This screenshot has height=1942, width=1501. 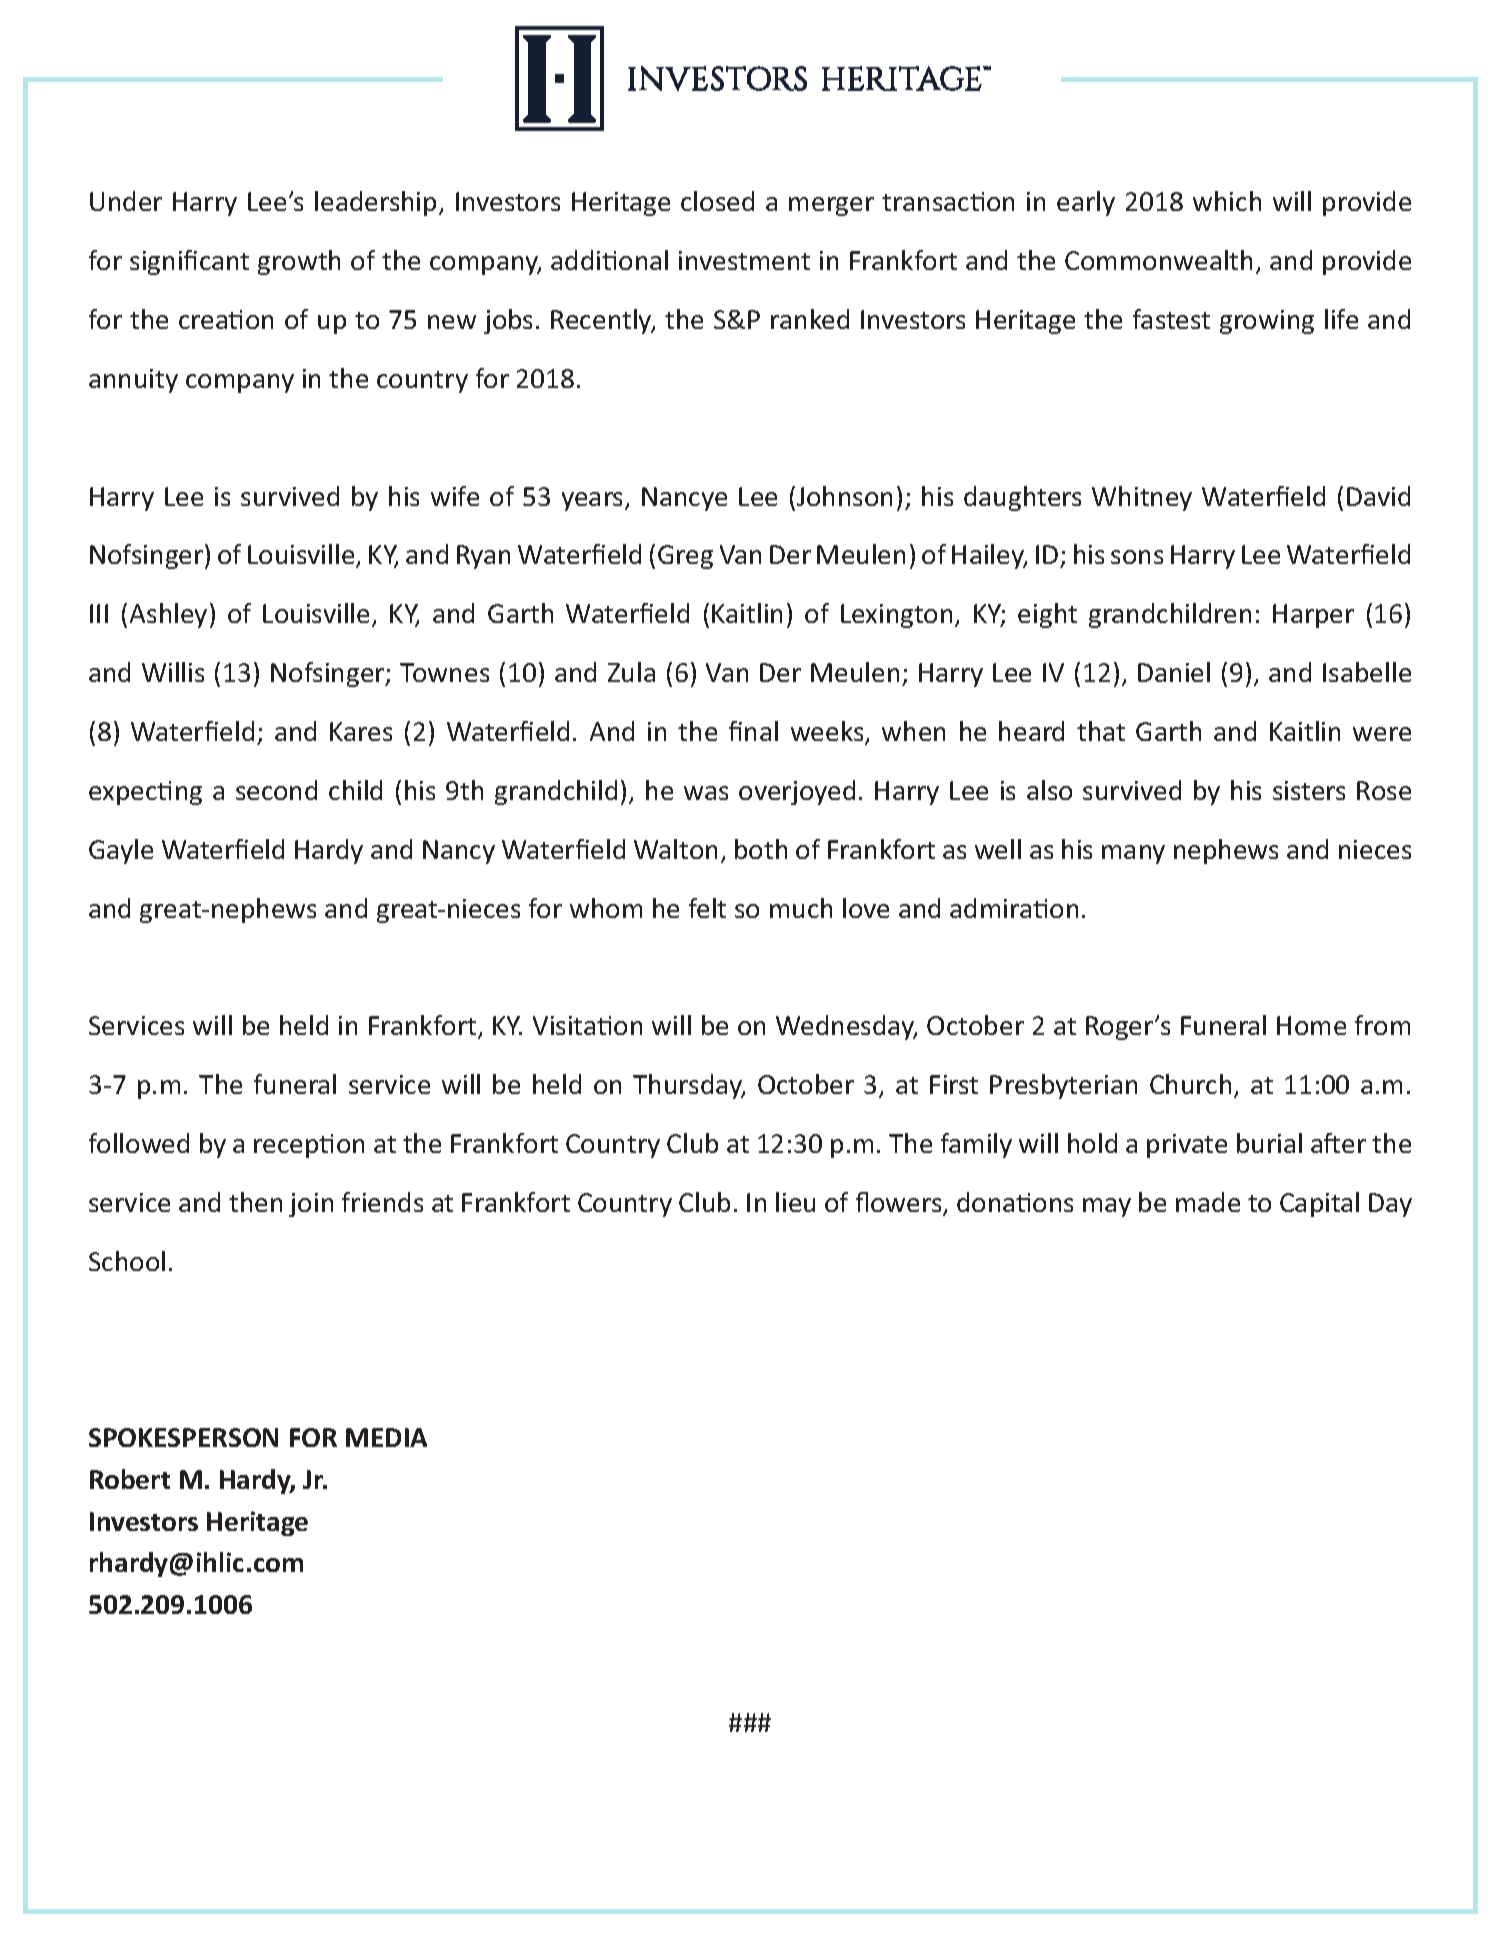 I want to click on lieu, so click(x=795, y=1202).
